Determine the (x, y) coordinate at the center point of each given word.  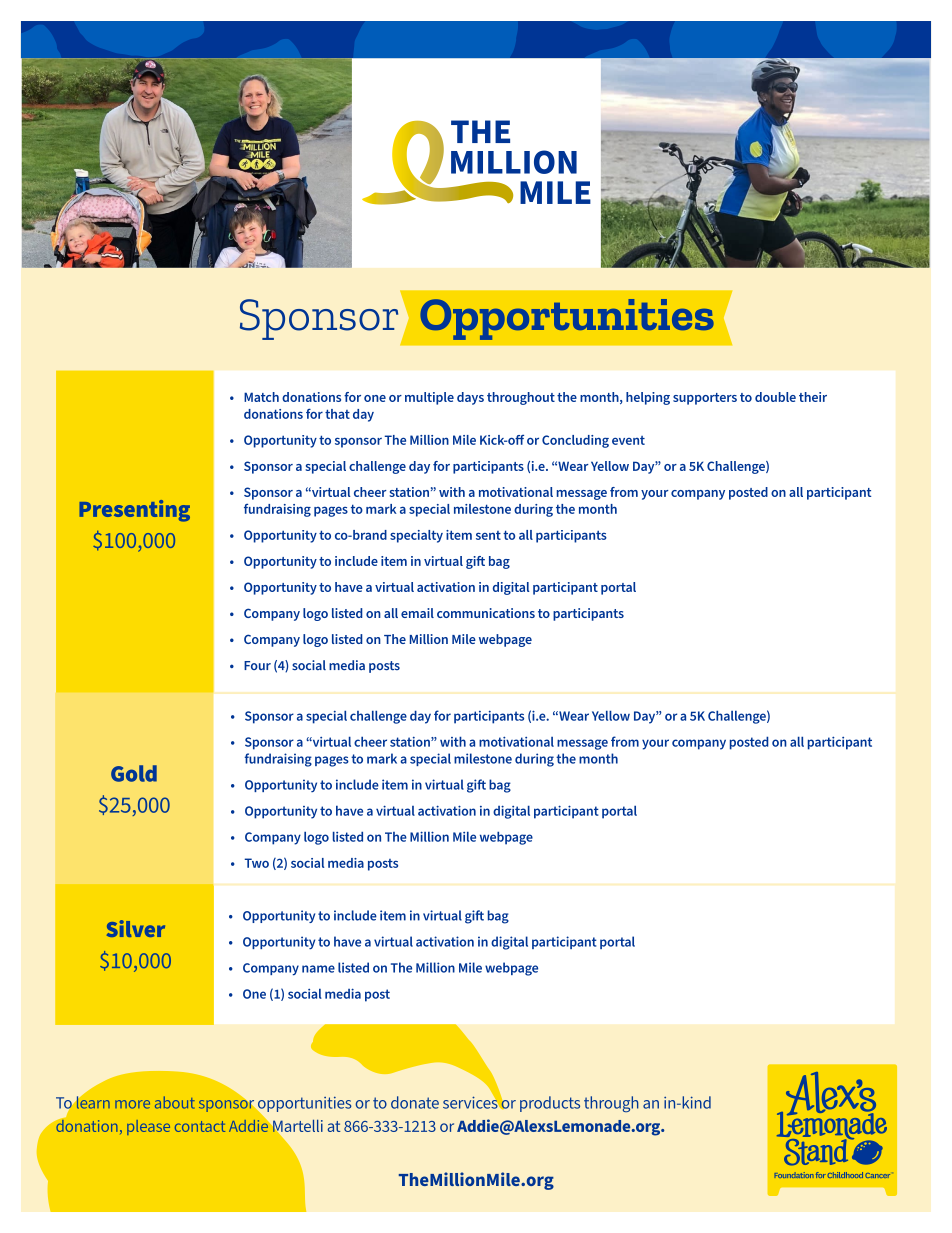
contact (200, 1126)
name (318, 969)
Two (257, 863)
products (550, 1104)
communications (486, 613)
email (417, 613)
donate (415, 1102)
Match (261, 397)
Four (257, 665)
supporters (705, 399)
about (175, 1102)
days (470, 398)
